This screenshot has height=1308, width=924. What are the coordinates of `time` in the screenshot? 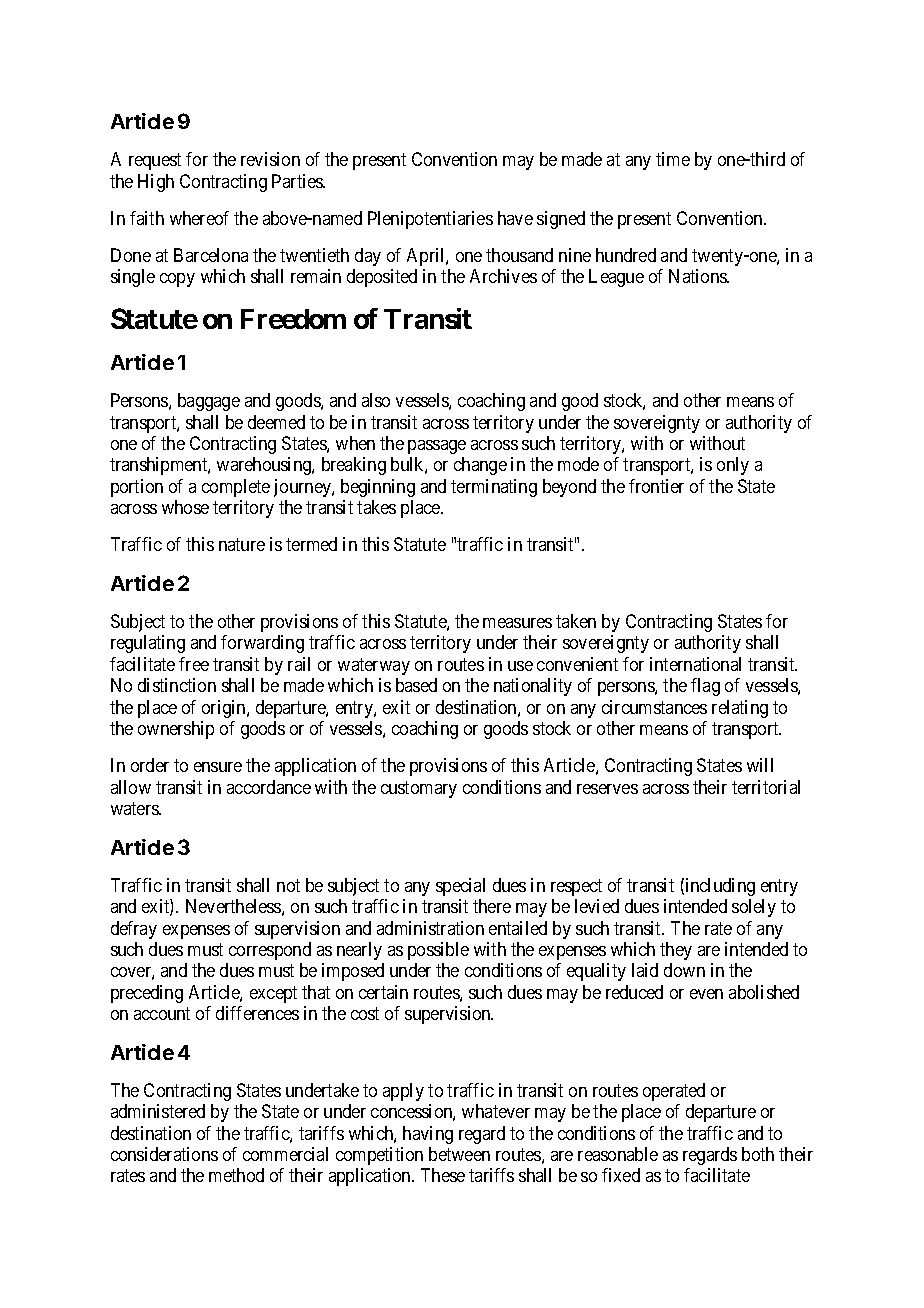 It's located at (673, 159).
